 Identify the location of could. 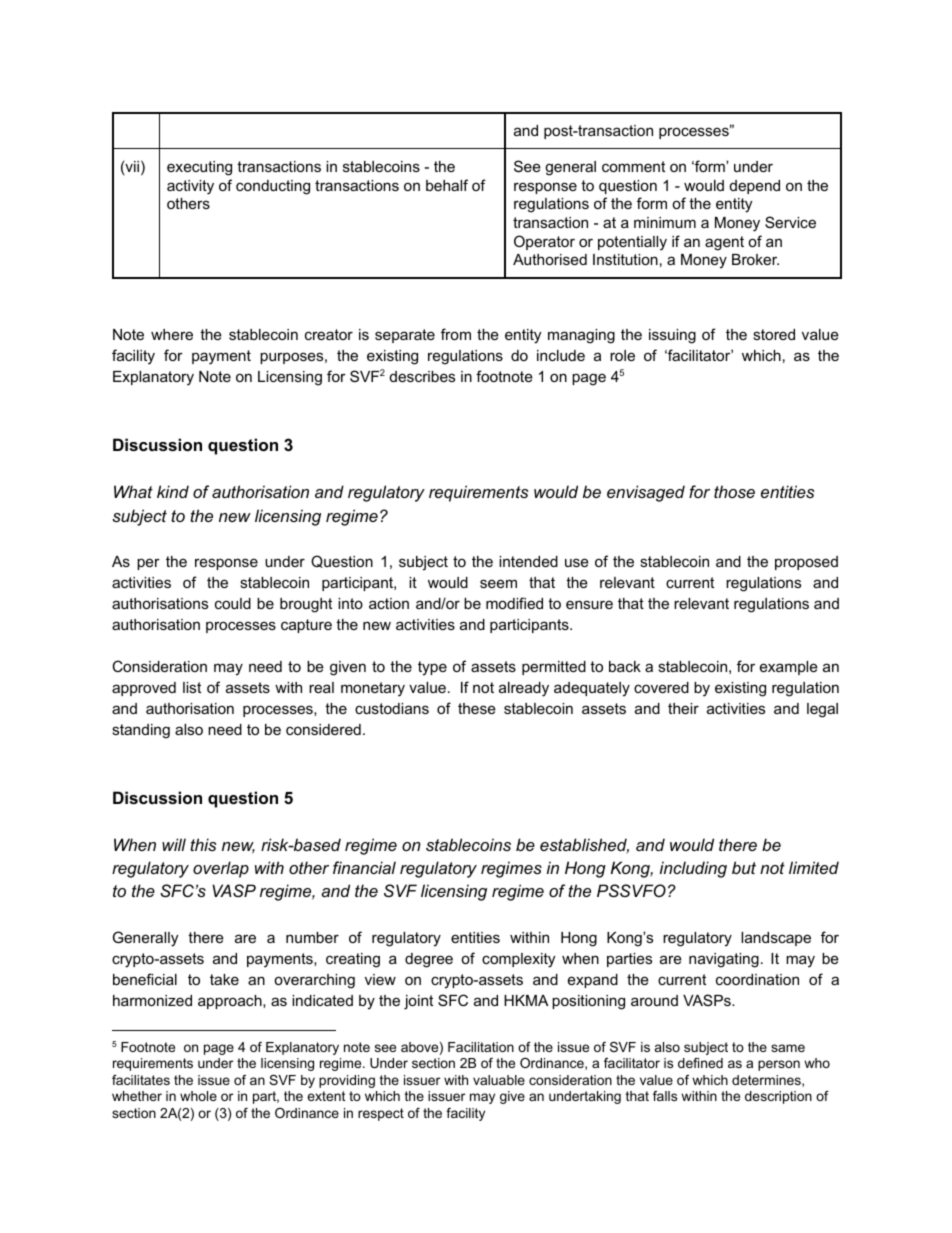
(233, 603).
